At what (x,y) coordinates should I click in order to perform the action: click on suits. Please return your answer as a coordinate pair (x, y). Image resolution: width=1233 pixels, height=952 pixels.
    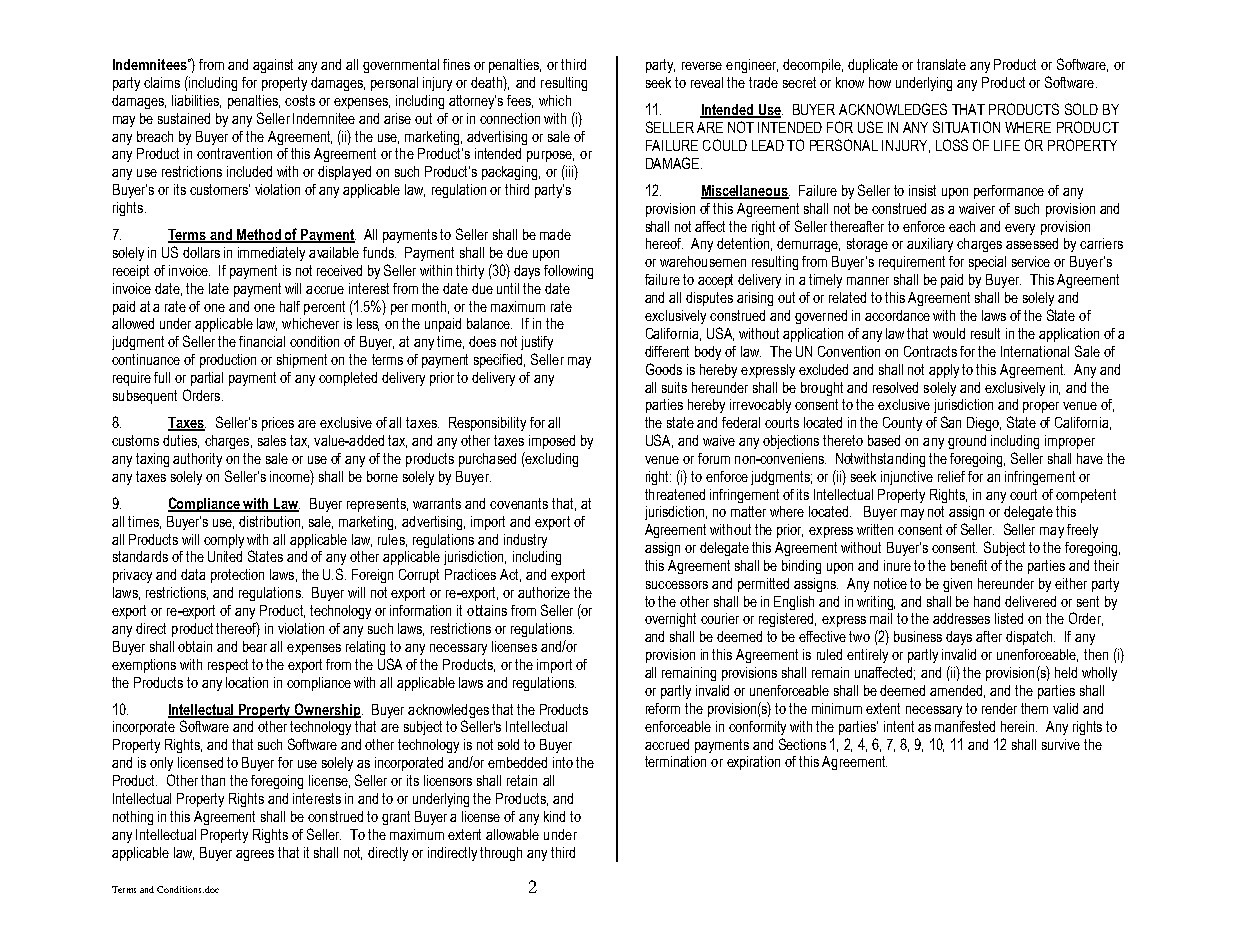
    Looking at the image, I should click on (674, 387).
